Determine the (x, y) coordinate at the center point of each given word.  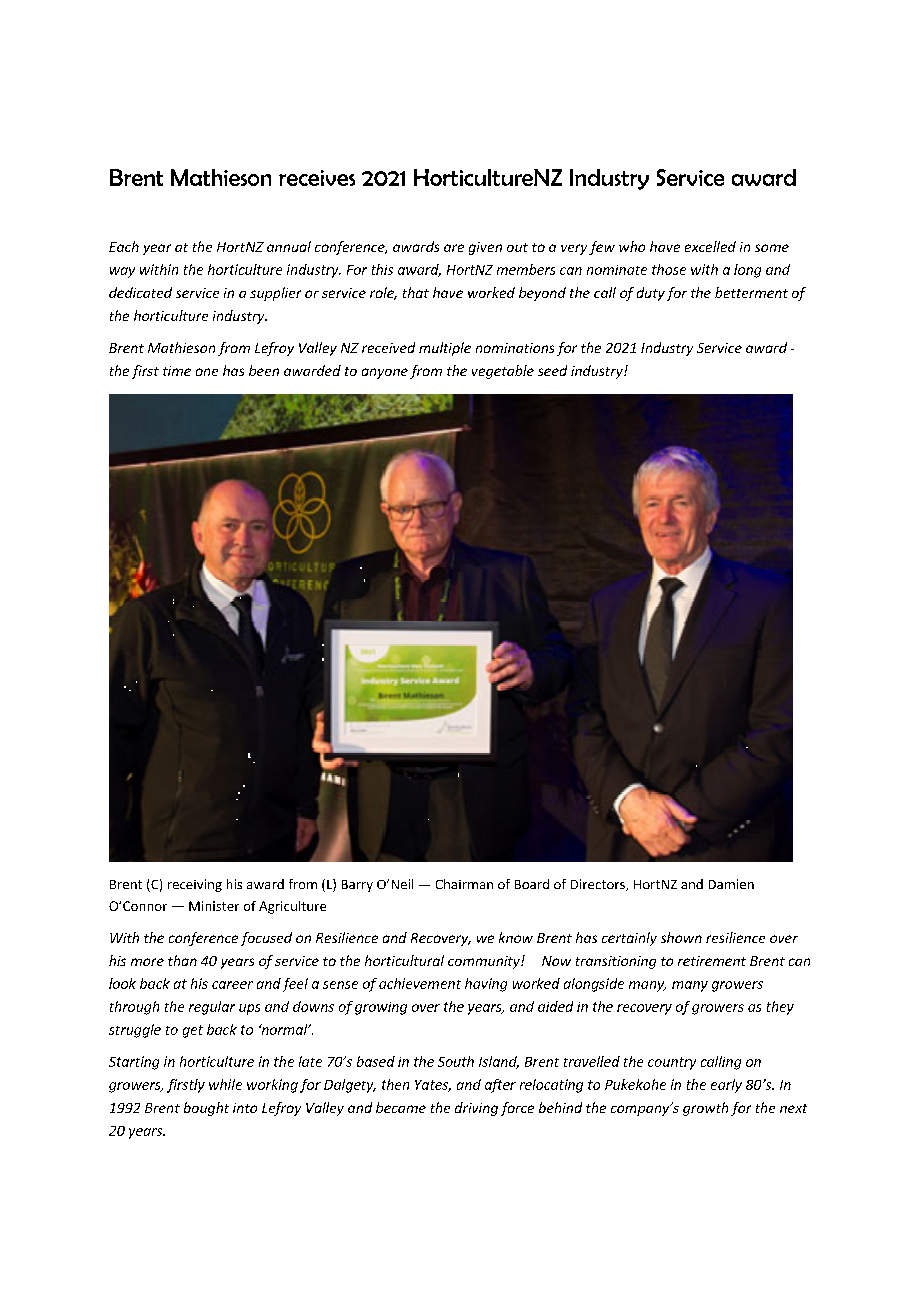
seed (552, 370)
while (225, 1084)
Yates (433, 1086)
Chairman (464, 884)
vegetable (503, 372)
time (177, 371)
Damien (731, 884)
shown (681, 937)
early (726, 1086)
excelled (710, 246)
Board (532, 884)
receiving (195, 885)
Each (124, 246)
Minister (214, 906)
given (485, 248)
